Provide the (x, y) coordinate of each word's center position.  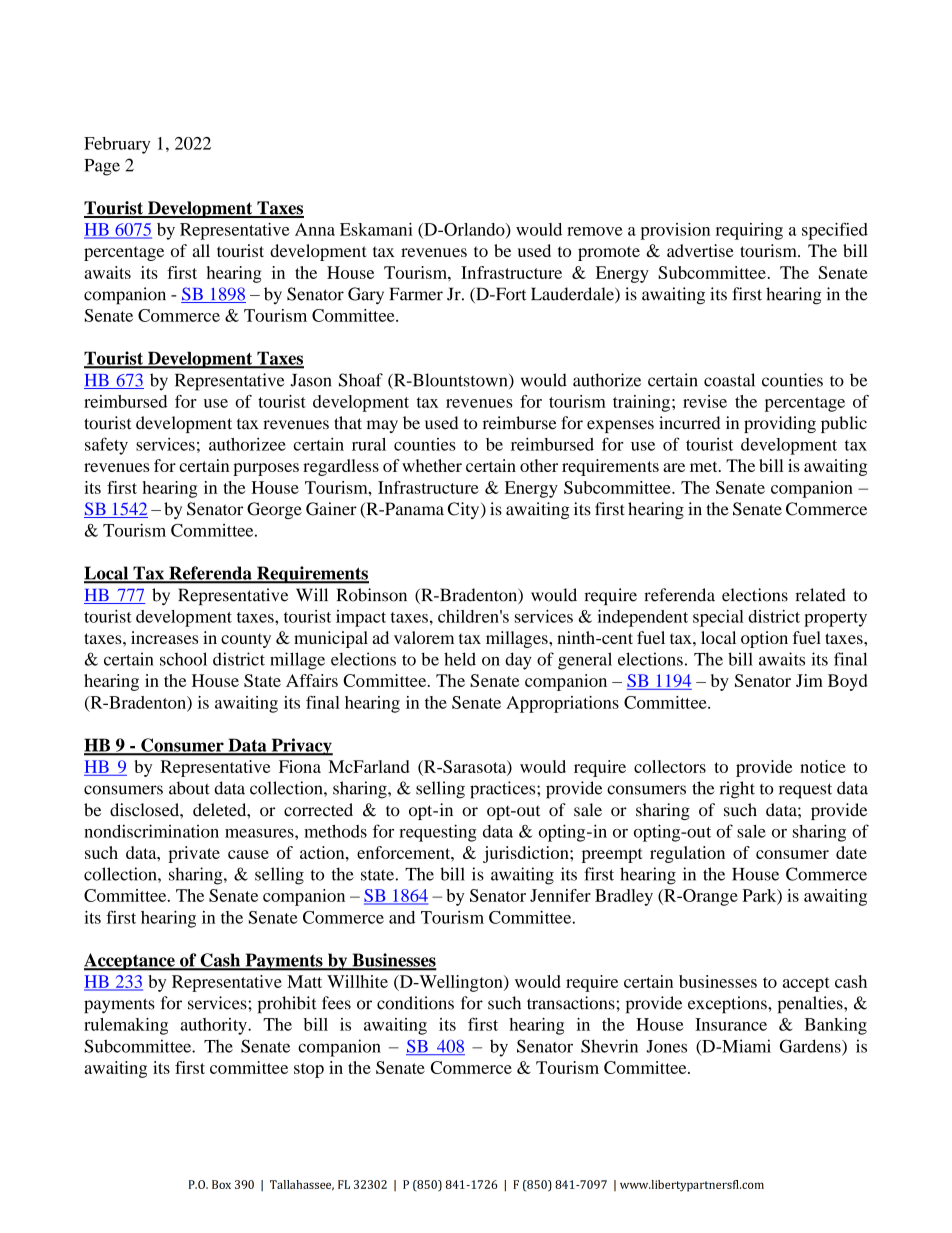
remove (594, 231)
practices (504, 790)
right (737, 790)
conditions (415, 1003)
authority (214, 1026)
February (117, 145)
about (189, 788)
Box (221, 1184)
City (465, 510)
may (382, 426)
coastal (729, 380)
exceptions (728, 1004)
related (821, 595)
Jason (311, 380)
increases (164, 637)
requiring (749, 231)
